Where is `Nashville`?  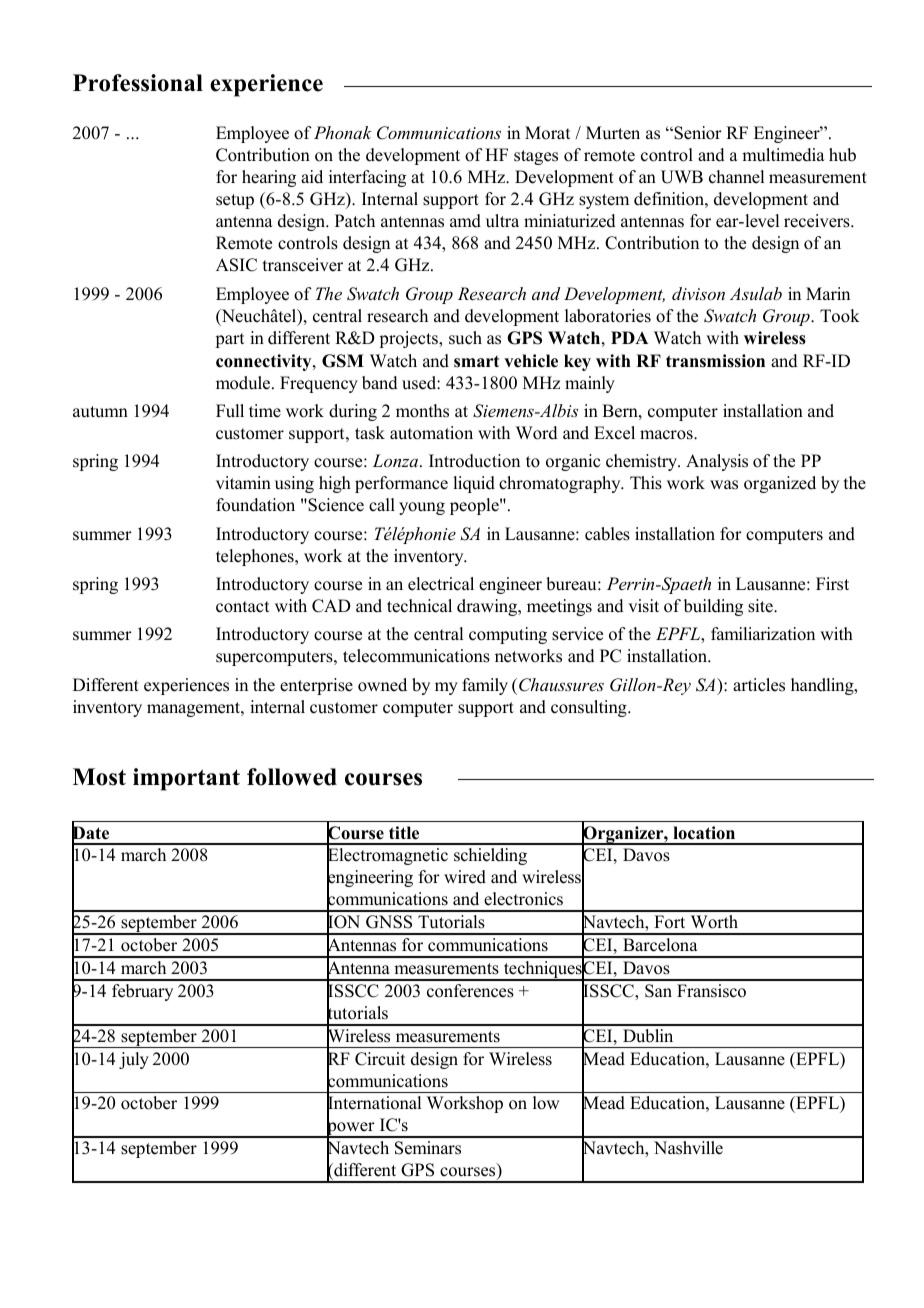
Nashville is located at coordinates (688, 1148).
